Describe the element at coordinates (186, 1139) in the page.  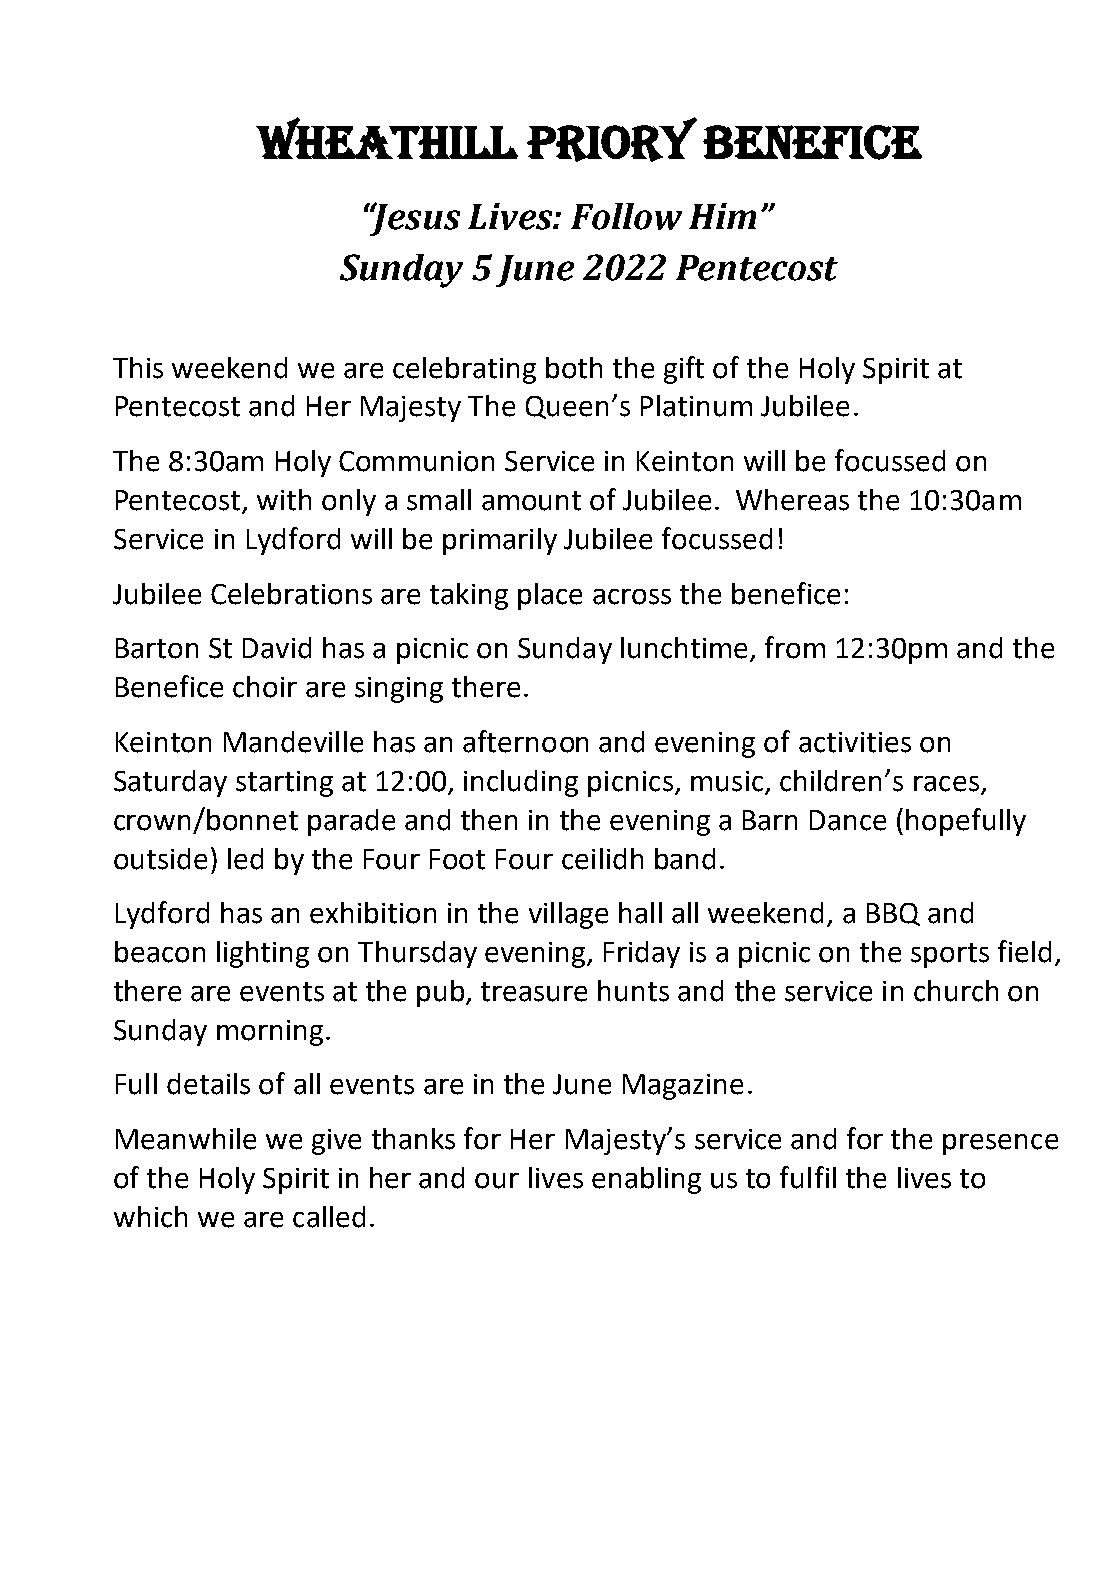
I see `Meanwhile` at that location.
